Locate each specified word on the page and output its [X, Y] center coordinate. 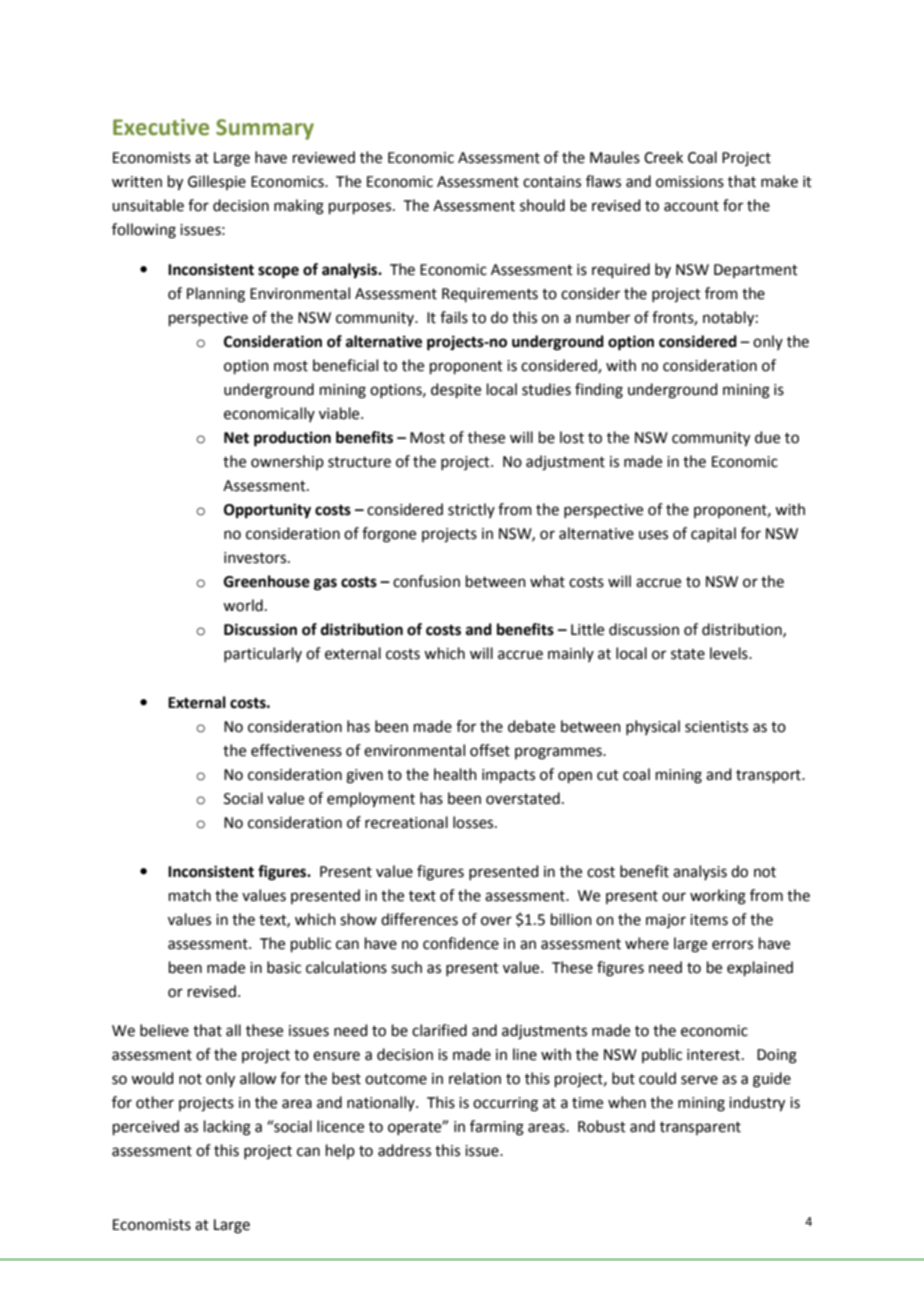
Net [236, 438]
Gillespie [217, 182]
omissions [690, 182]
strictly [471, 510]
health [455, 774]
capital [713, 534]
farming [497, 1128]
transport [769, 776]
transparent [700, 1128]
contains [552, 182]
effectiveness [296, 750]
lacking [227, 1128]
